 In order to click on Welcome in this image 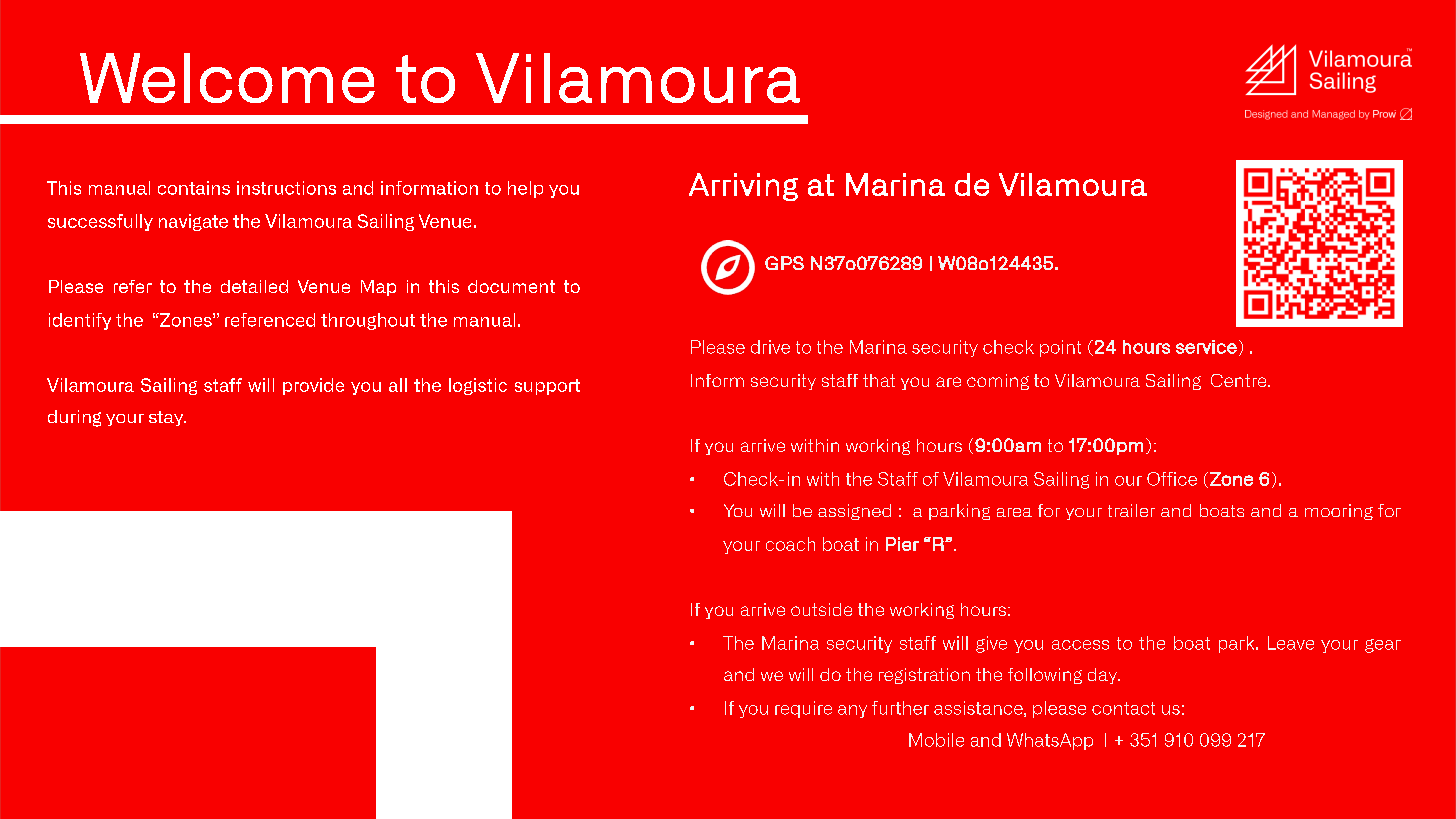, I will do `click(227, 78)`.
